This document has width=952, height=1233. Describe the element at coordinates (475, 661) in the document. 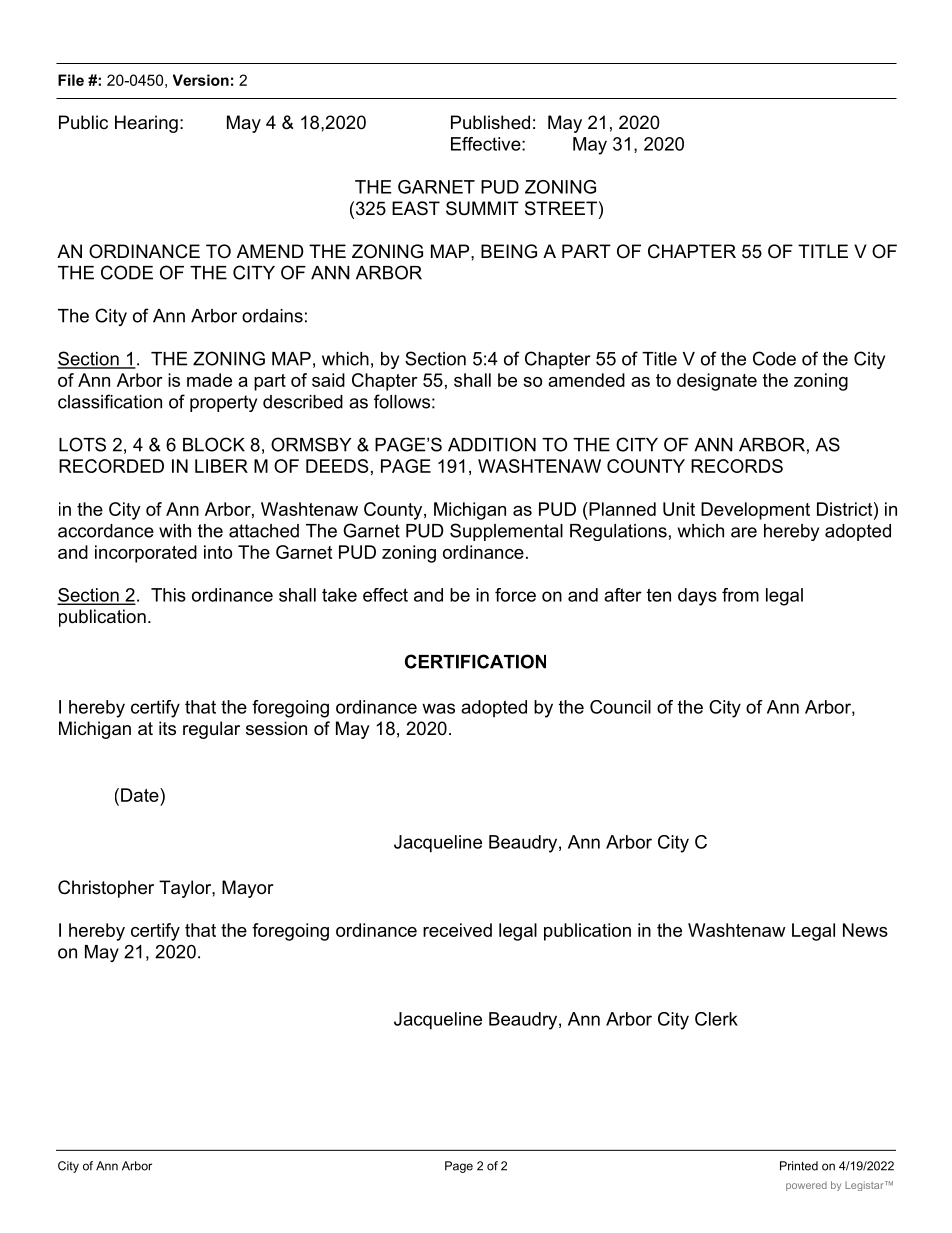

I see `CERTIFICATION` at that location.
